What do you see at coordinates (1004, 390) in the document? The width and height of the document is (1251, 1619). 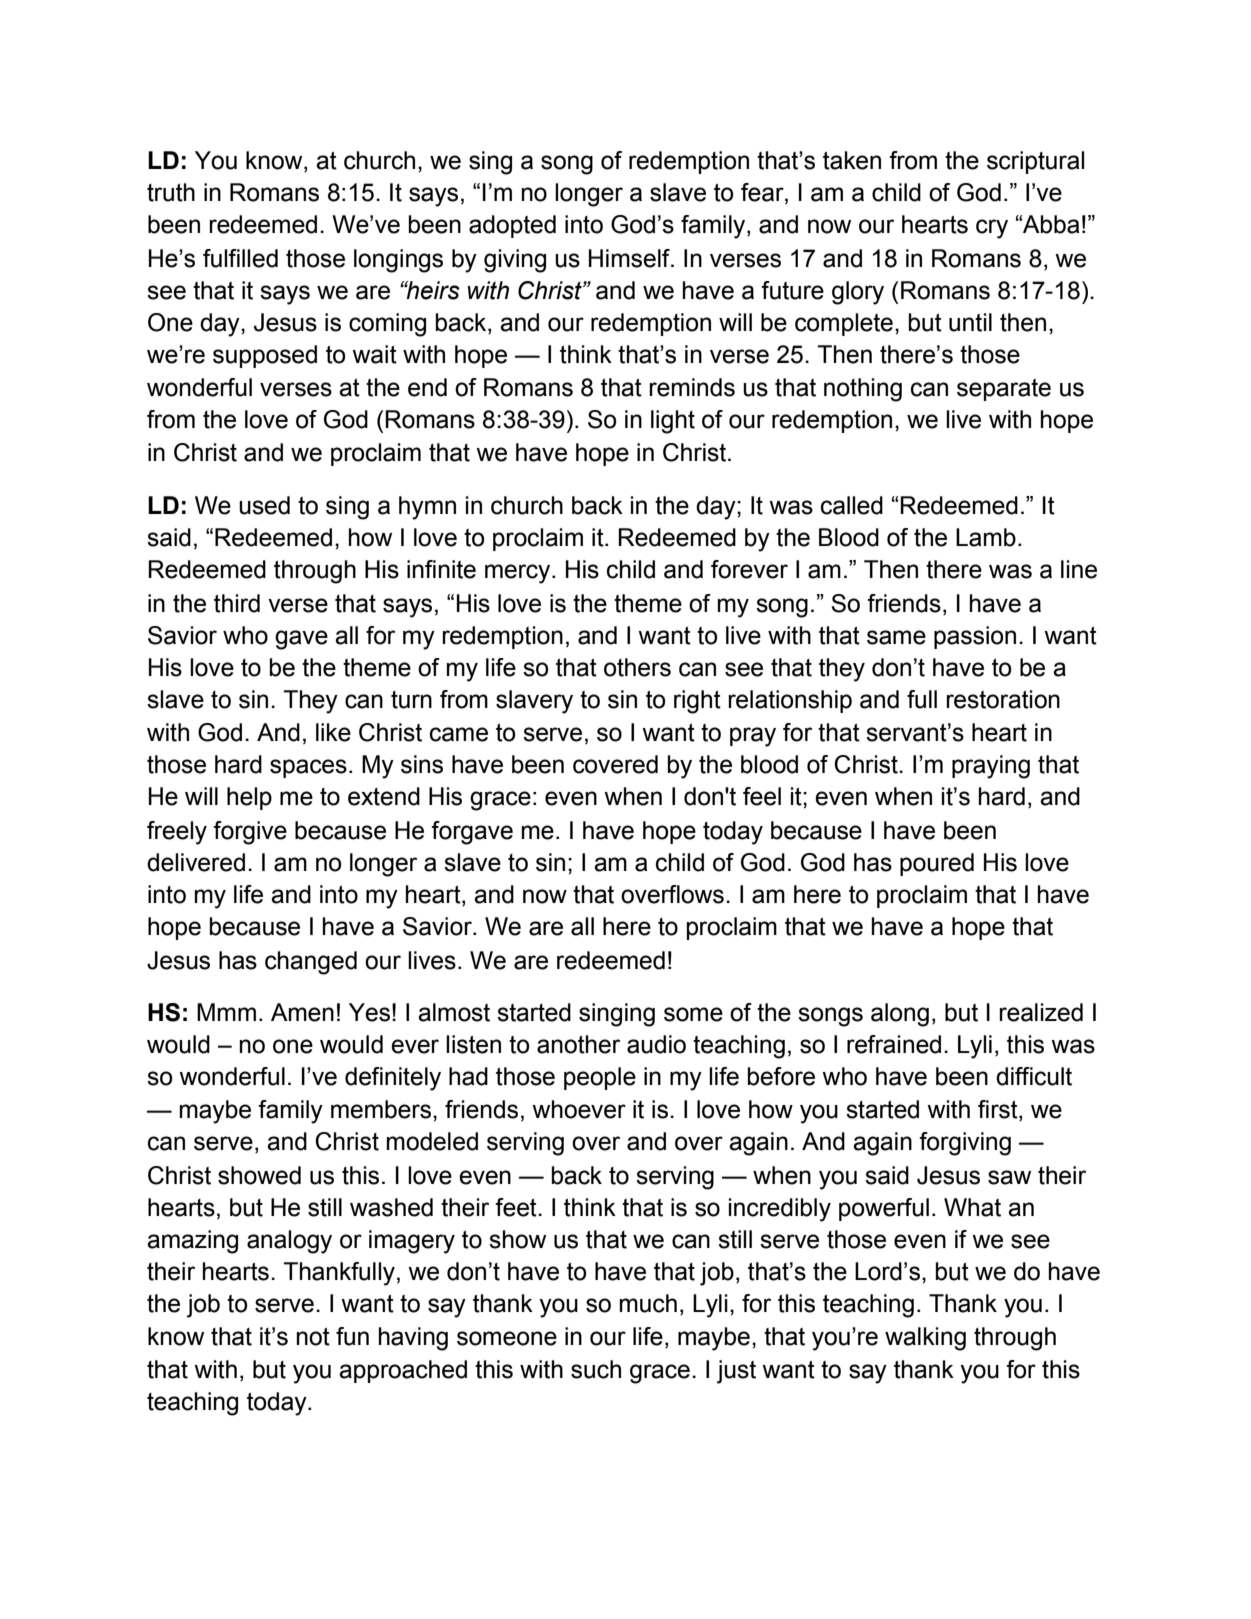 I see `separate` at bounding box center [1004, 390].
